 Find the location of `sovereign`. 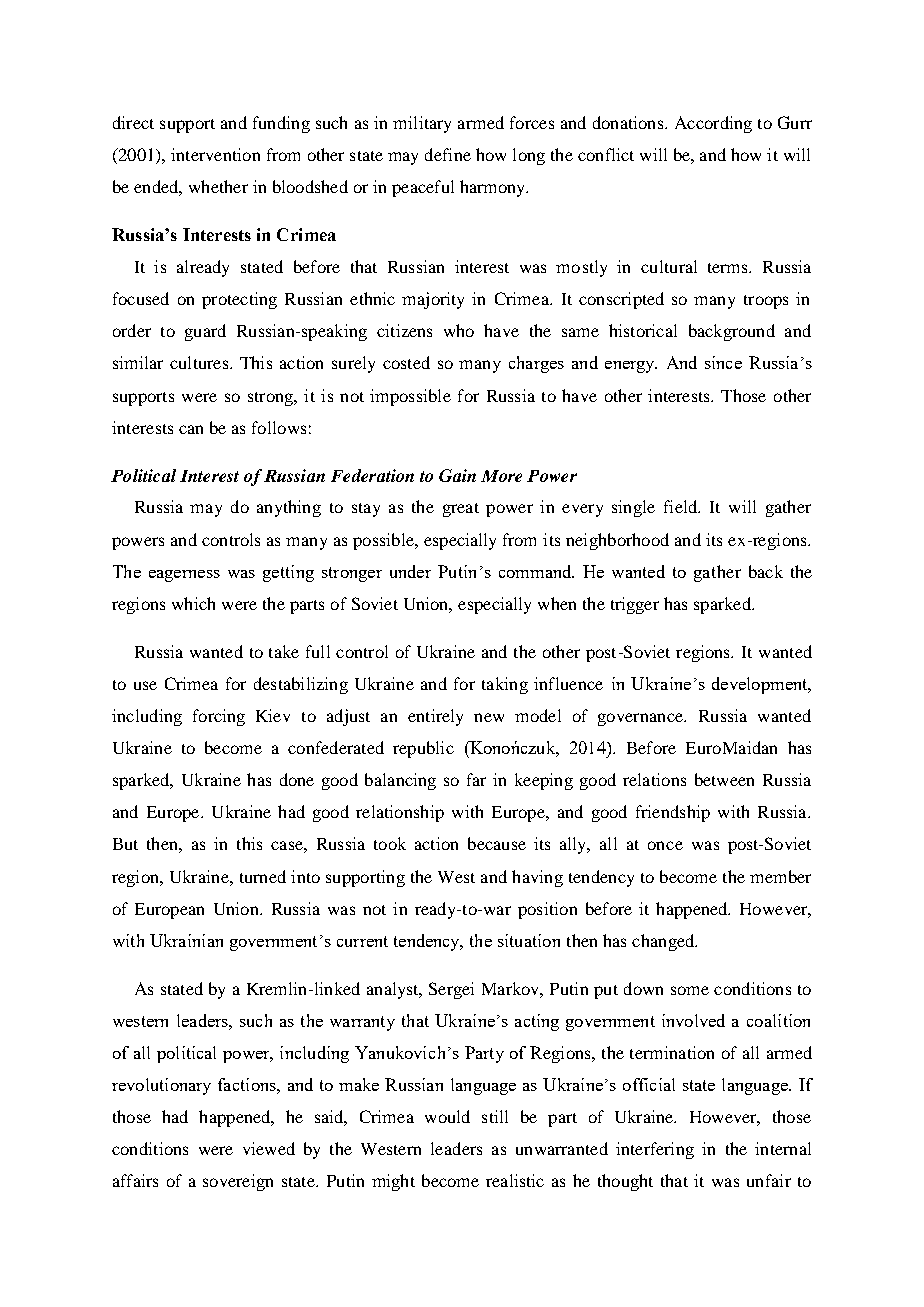

sovereign is located at coordinates (238, 1182).
